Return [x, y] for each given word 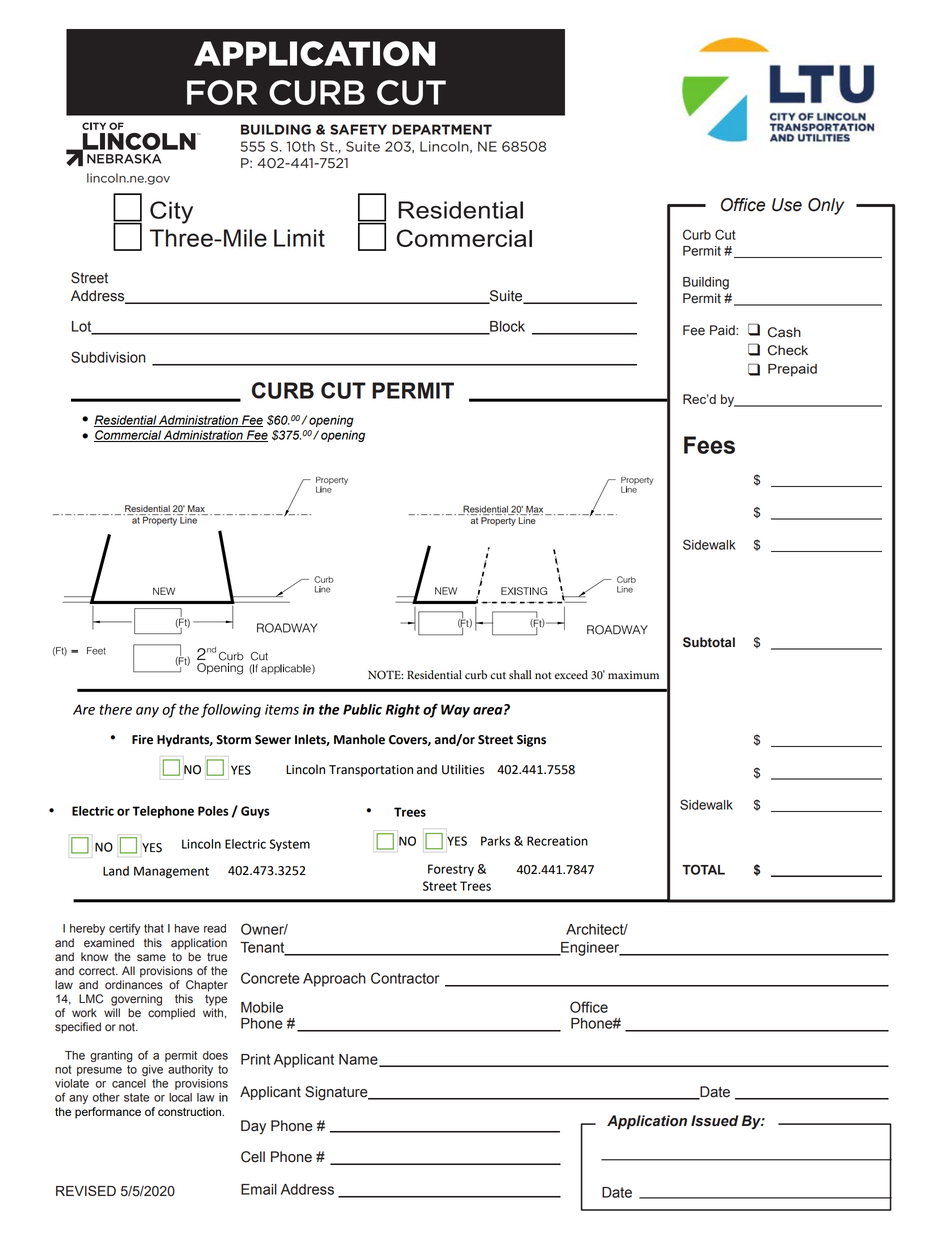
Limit [299, 238]
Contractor [405, 978]
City [171, 212]
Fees [709, 445]
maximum [633, 675]
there [115, 709]
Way [455, 711]
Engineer [590, 949]
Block [506, 327]
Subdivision [108, 357]
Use [787, 205]
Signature [337, 1093]
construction [190, 1111]
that [154, 928]
